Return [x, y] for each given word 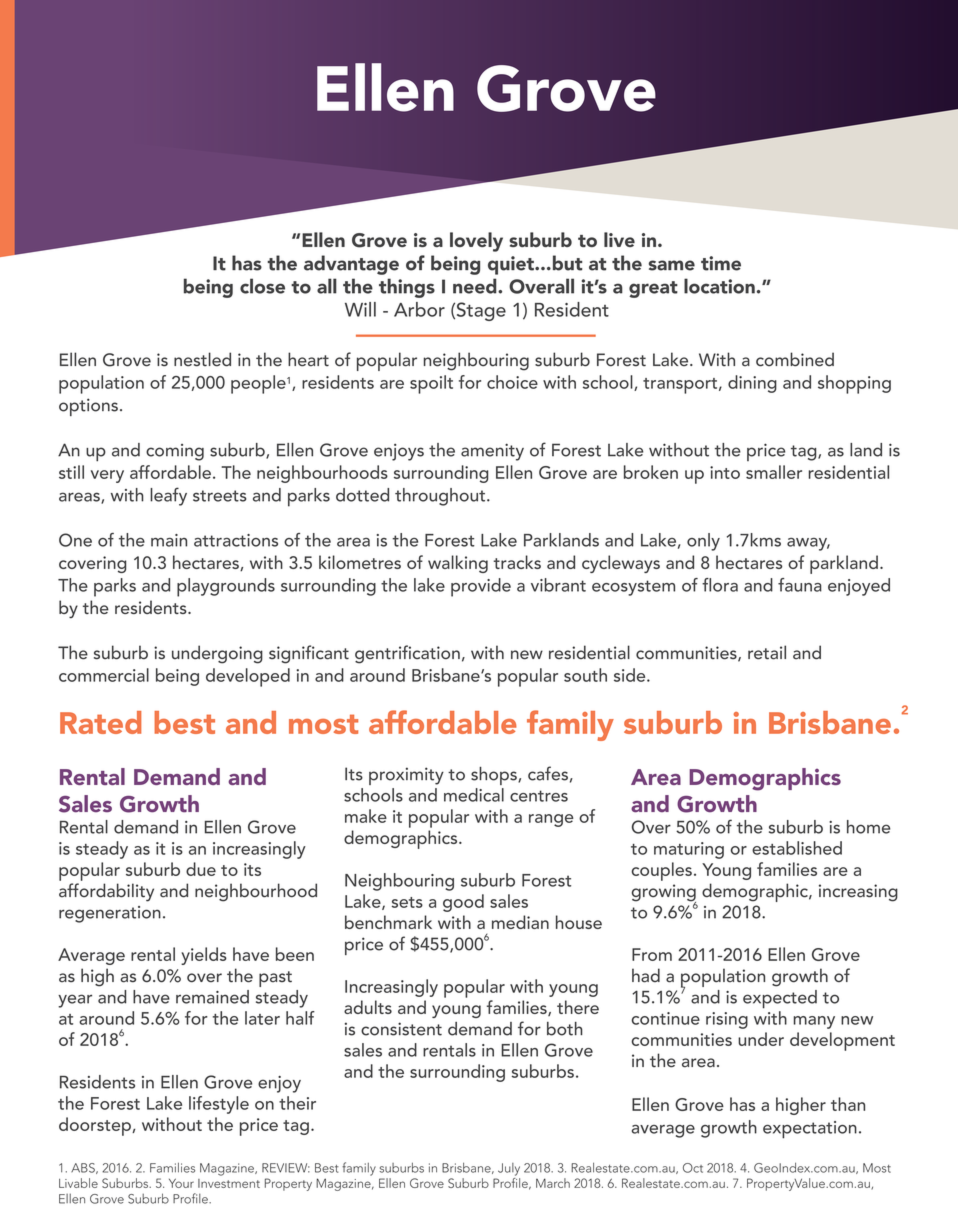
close [262, 286]
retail [767, 652]
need [476, 286]
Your [181, 1183]
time [721, 263]
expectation [810, 1130]
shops [495, 776]
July [509, 1169]
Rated [100, 722]
